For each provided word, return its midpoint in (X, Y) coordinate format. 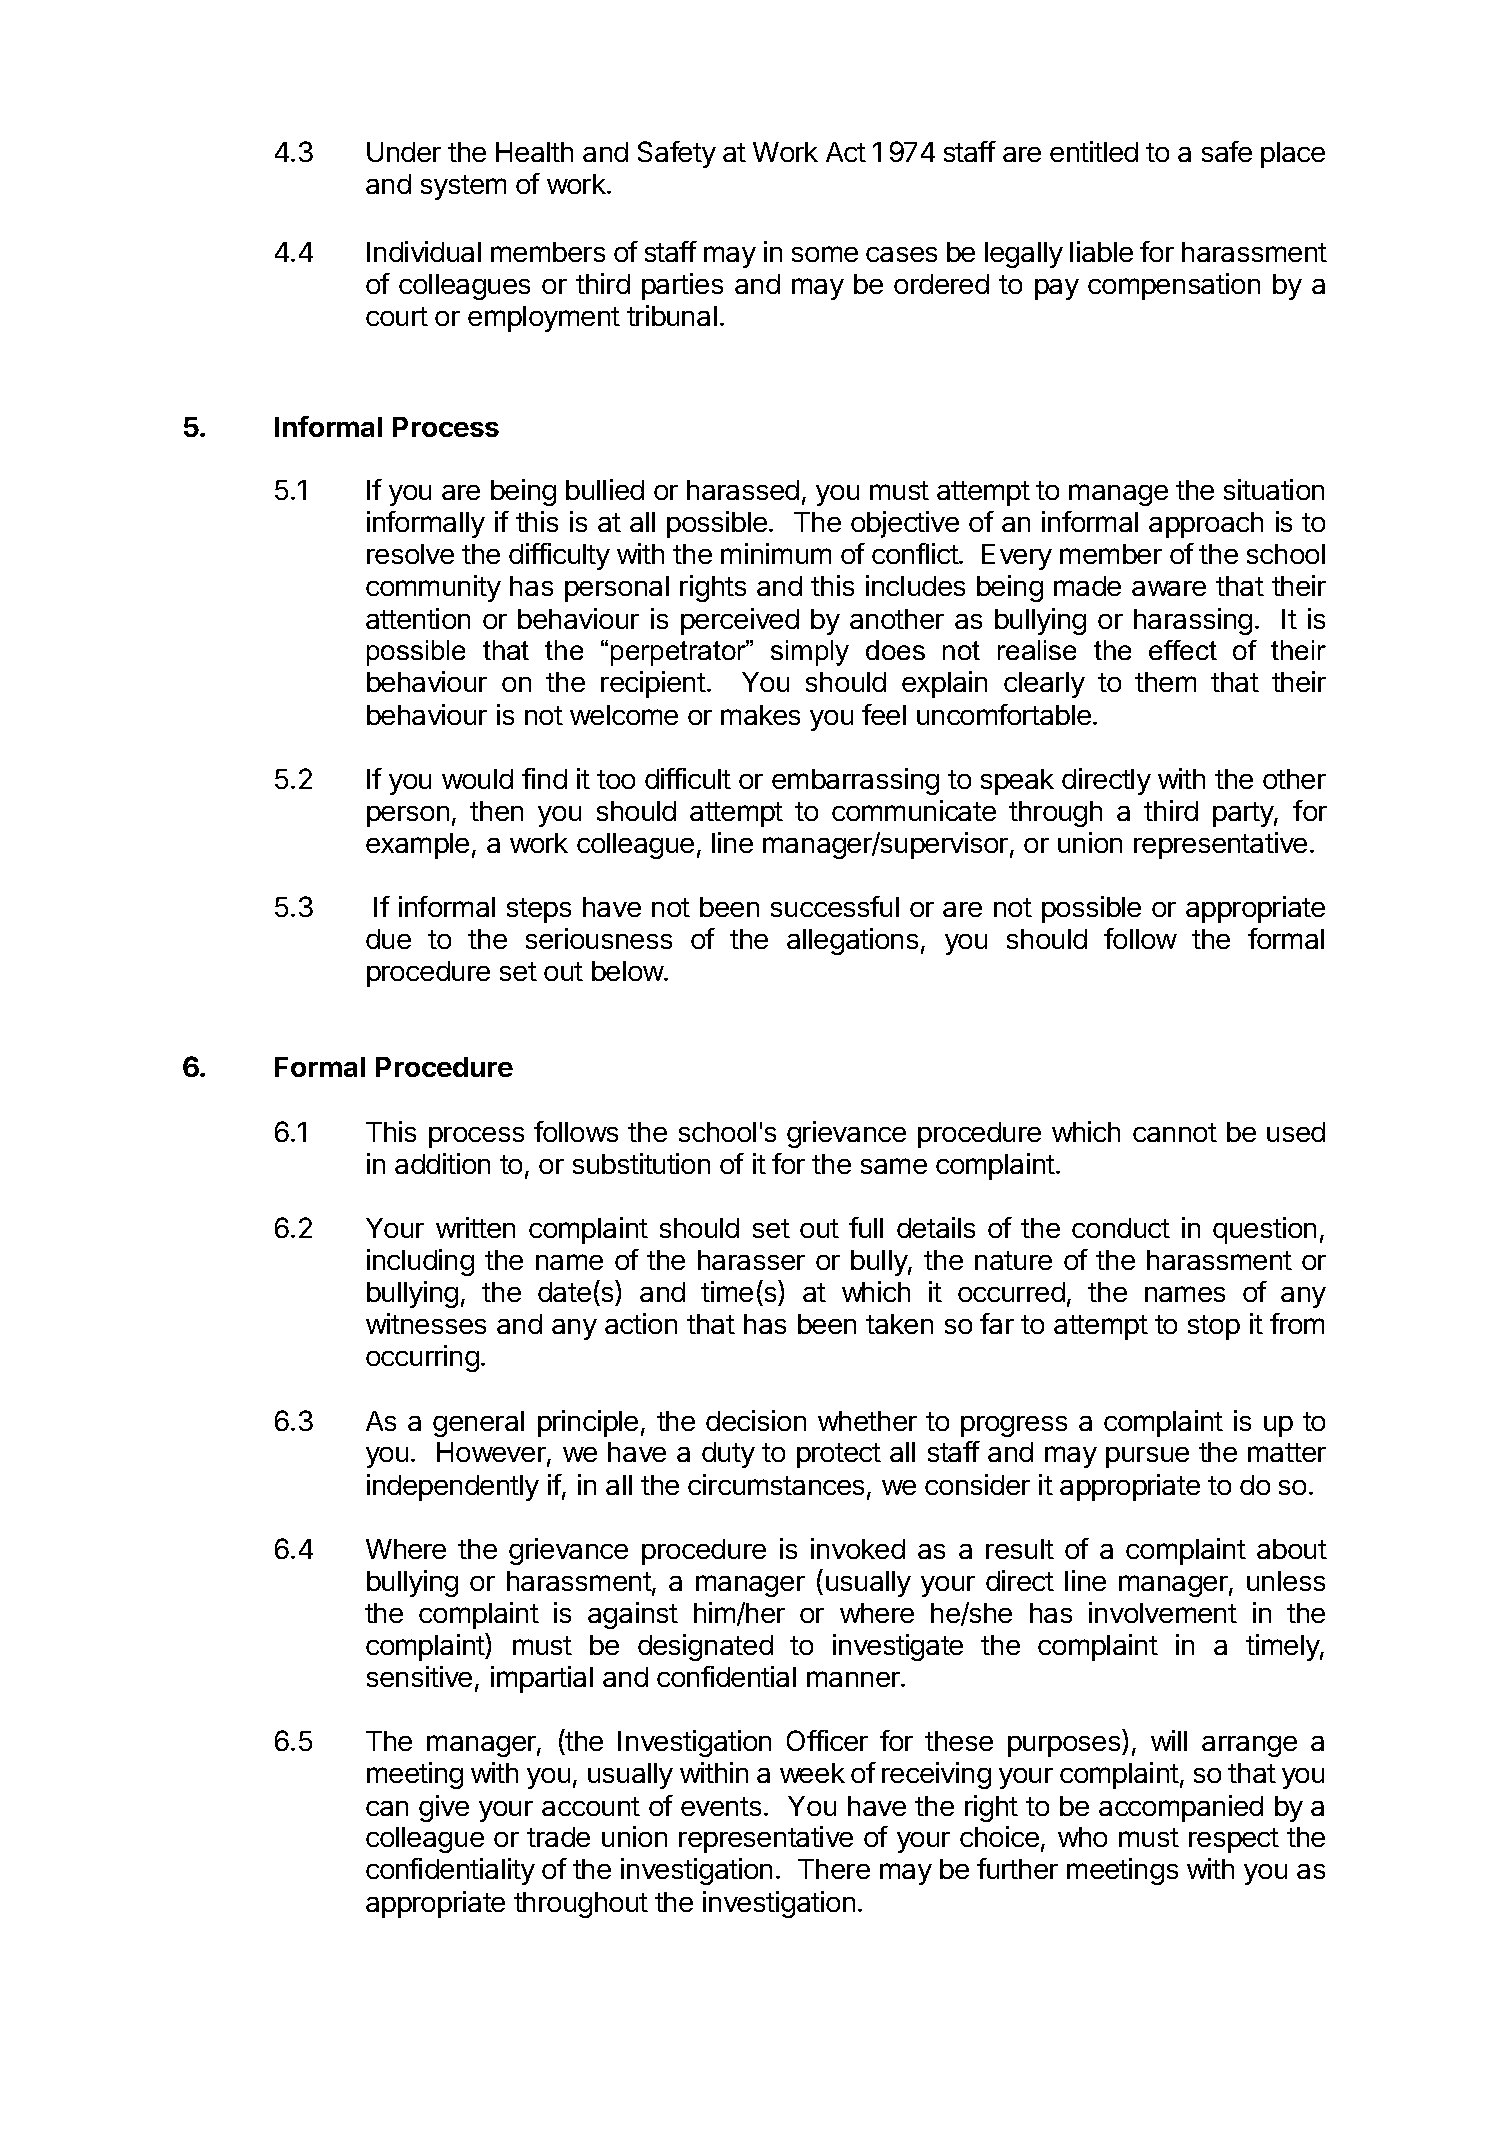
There (834, 1869)
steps (539, 910)
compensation (1174, 286)
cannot (1175, 1132)
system (463, 187)
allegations (852, 941)
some (825, 254)
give (444, 1808)
